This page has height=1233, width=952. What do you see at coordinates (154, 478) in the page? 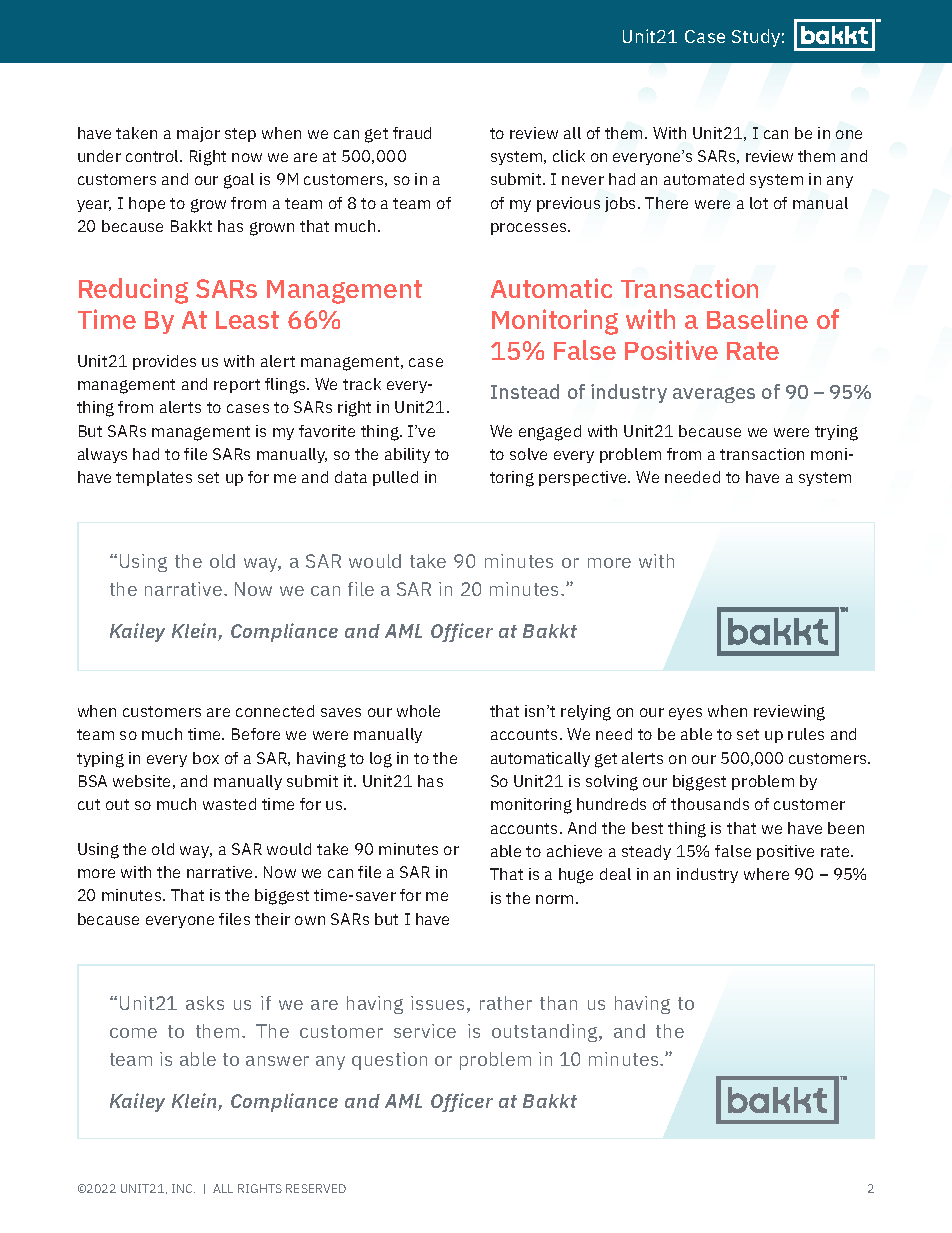
I see `templates` at bounding box center [154, 478].
